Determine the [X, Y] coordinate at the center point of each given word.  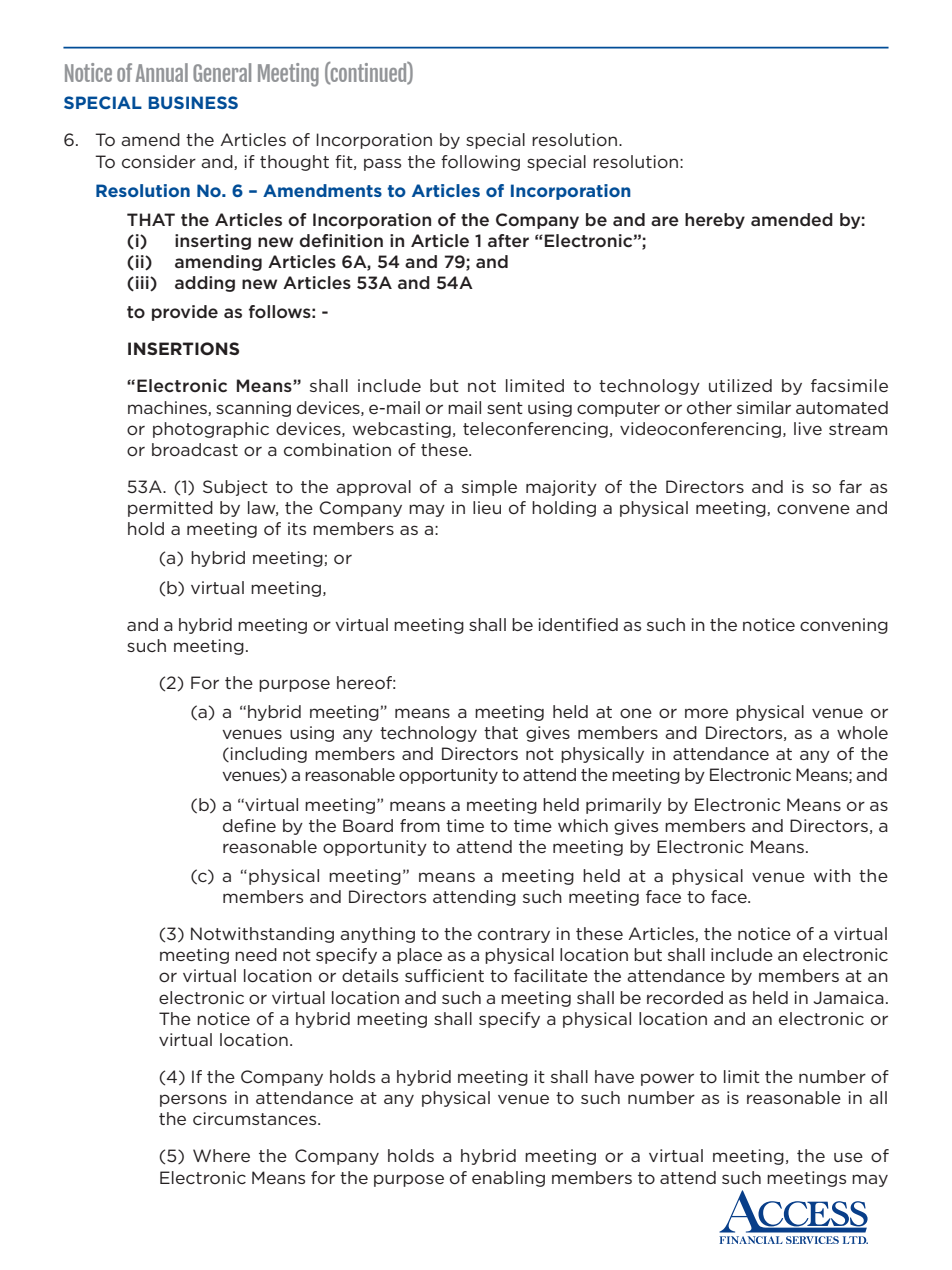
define [249, 825]
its [297, 528]
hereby [715, 221]
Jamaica [848, 997]
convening [844, 626]
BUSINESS [193, 102]
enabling [508, 1179]
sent [505, 408]
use [848, 1157]
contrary [514, 935]
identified [578, 624]
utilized [740, 385]
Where [221, 1155]
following [480, 163]
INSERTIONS [183, 348]
